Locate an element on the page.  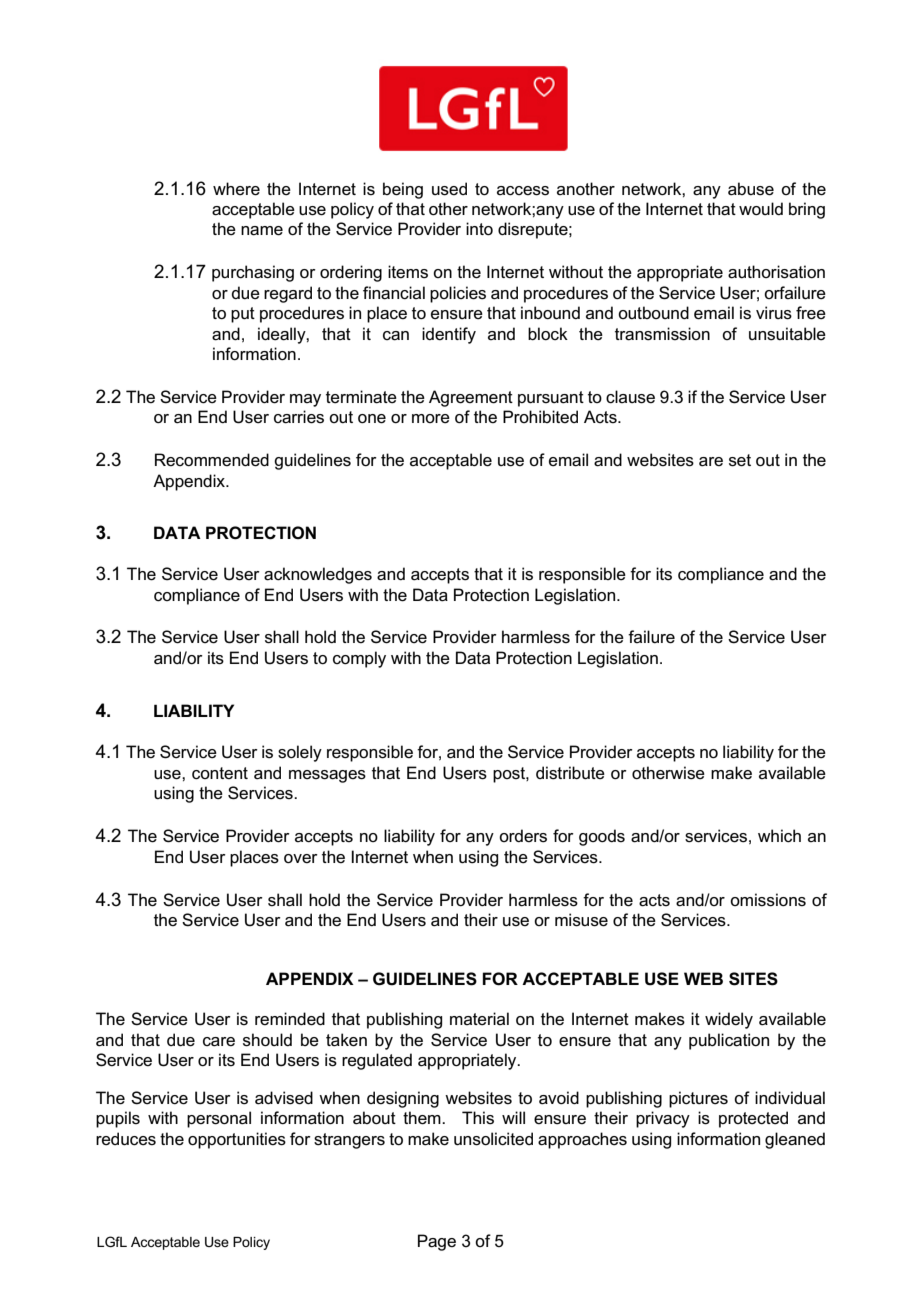
Page is located at coordinates (437, 1242).
